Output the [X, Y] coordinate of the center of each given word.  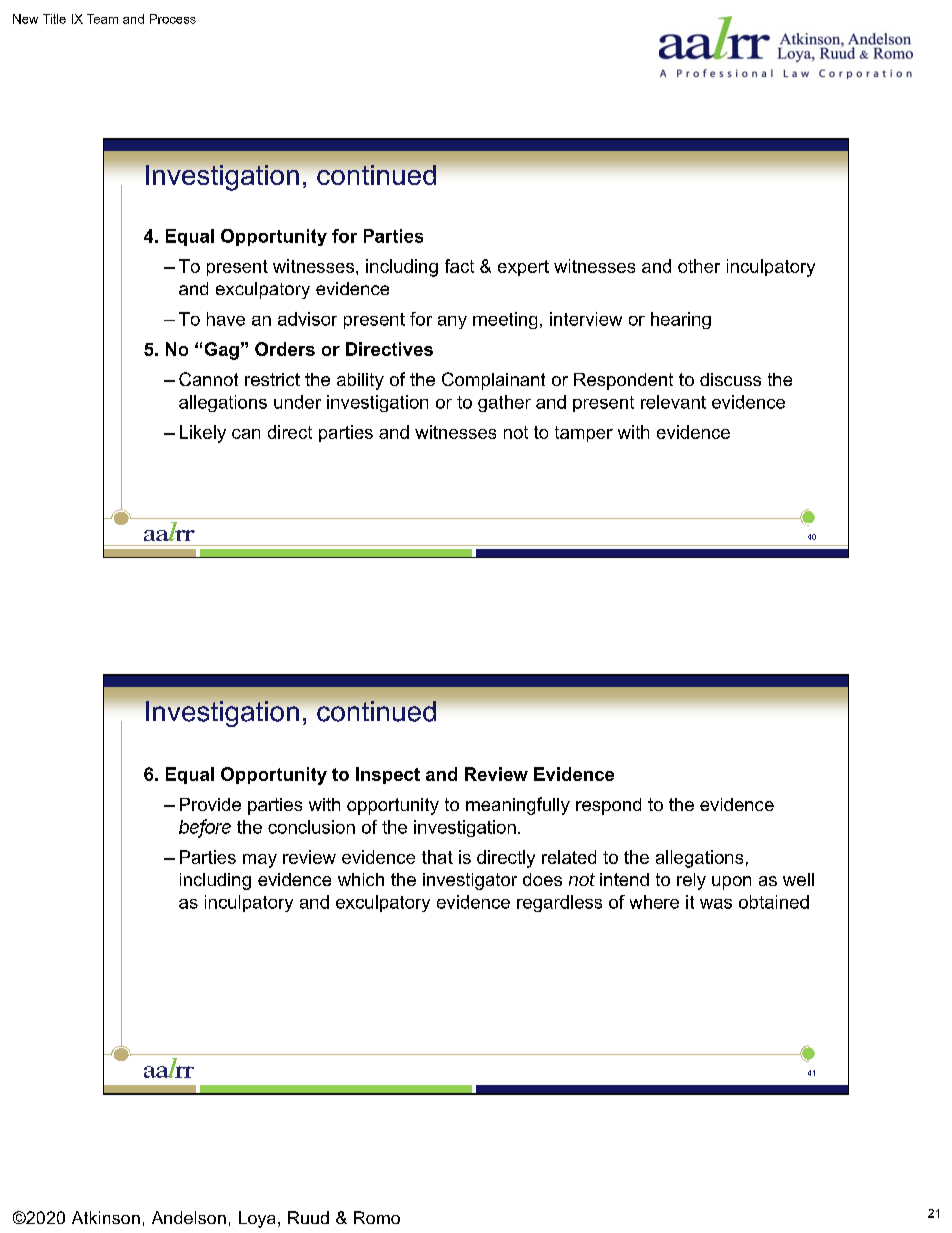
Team [102, 19]
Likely [203, 434]
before [205, 827]
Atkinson [106, 1217]
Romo [377, 1217]
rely [691, 881]
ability [360, 381]
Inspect [388, 775]
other [699, 266]
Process [173, 19]
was [716, 904]
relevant [673, 402]
